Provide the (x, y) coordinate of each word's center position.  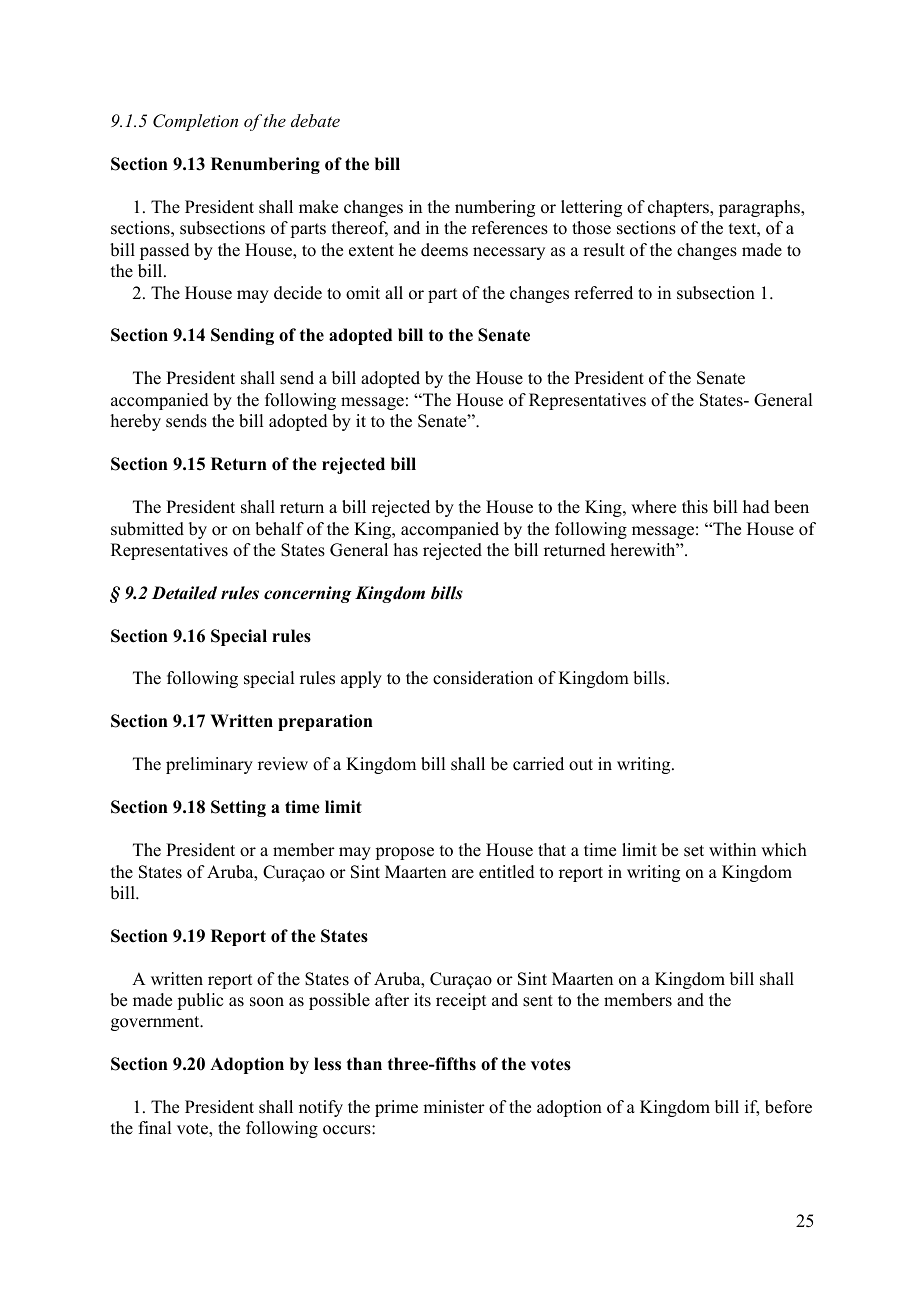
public (200, 1001)
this (695, 507)
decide (298, 293)
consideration (483, 678)
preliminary (209, 765)
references (510, 228)
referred (603, 293)
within (732, 849)
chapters (679, 208)
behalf (279, 529)
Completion (195, 122)
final (155, 1127)
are (463, 874)
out (581, 765)
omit (363, 293)
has (406, 550)
